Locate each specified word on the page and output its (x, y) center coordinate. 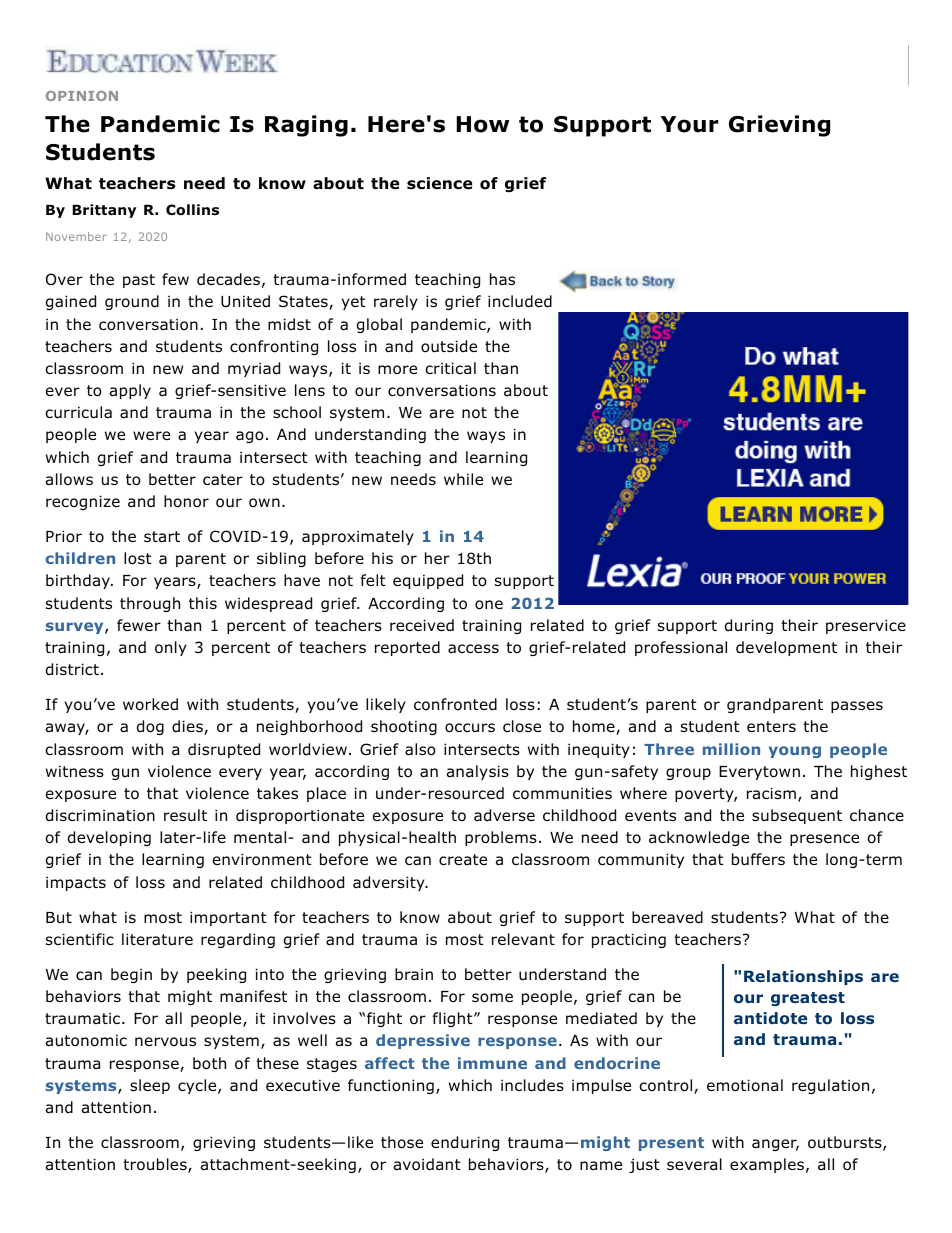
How (482, 124)
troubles (156, 1165)
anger (775, 1145)
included (520, 301)
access (473, 649)
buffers (758, 859)
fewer (139, 625)
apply (130, 391)
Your (690, 124)
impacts (76, 883)
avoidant (427, 1164)
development (786, 648)
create (463, 859)
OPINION (82, 96)
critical (450, 368)
